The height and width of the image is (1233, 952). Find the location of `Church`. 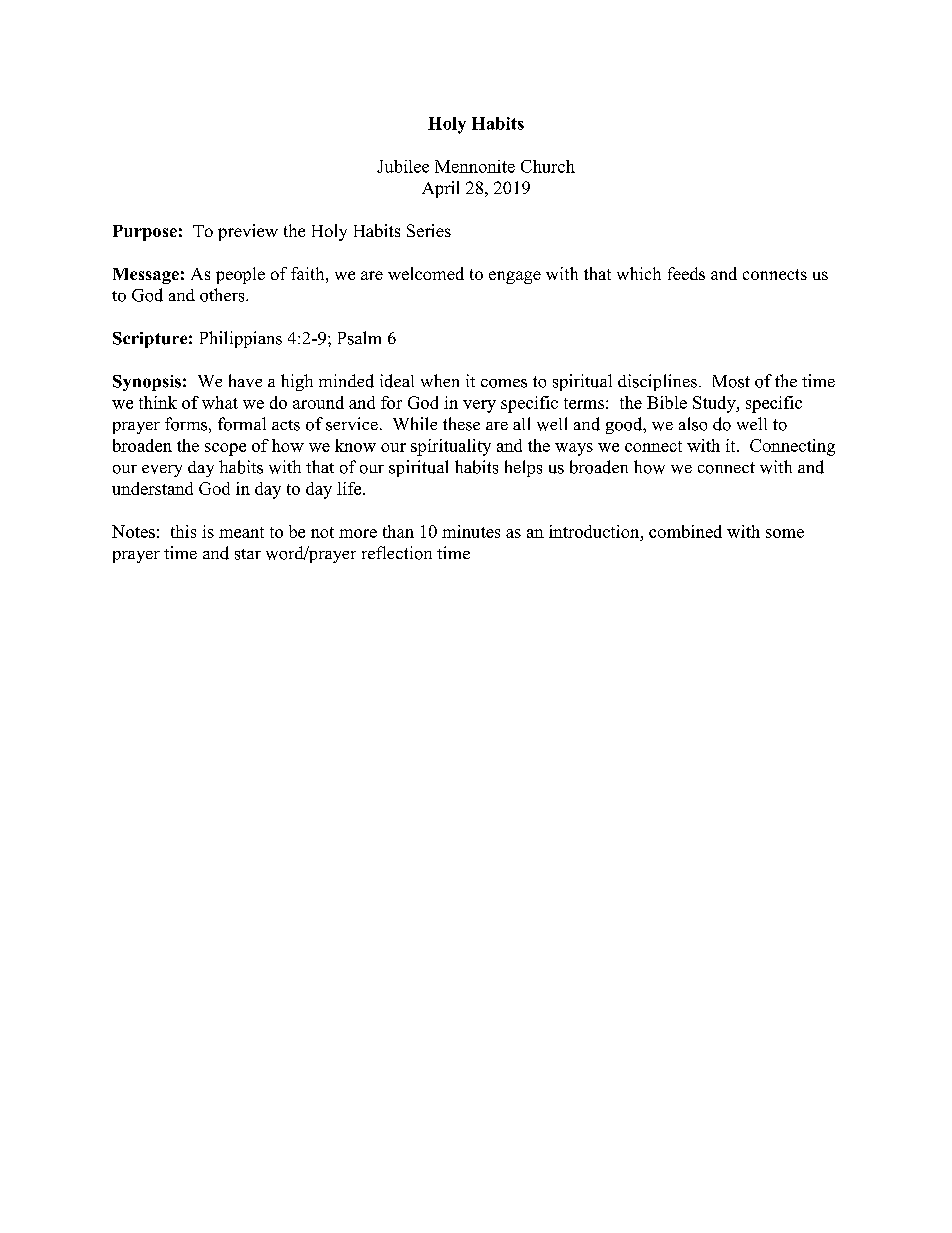

Church is located at coordinates (548, 166).
